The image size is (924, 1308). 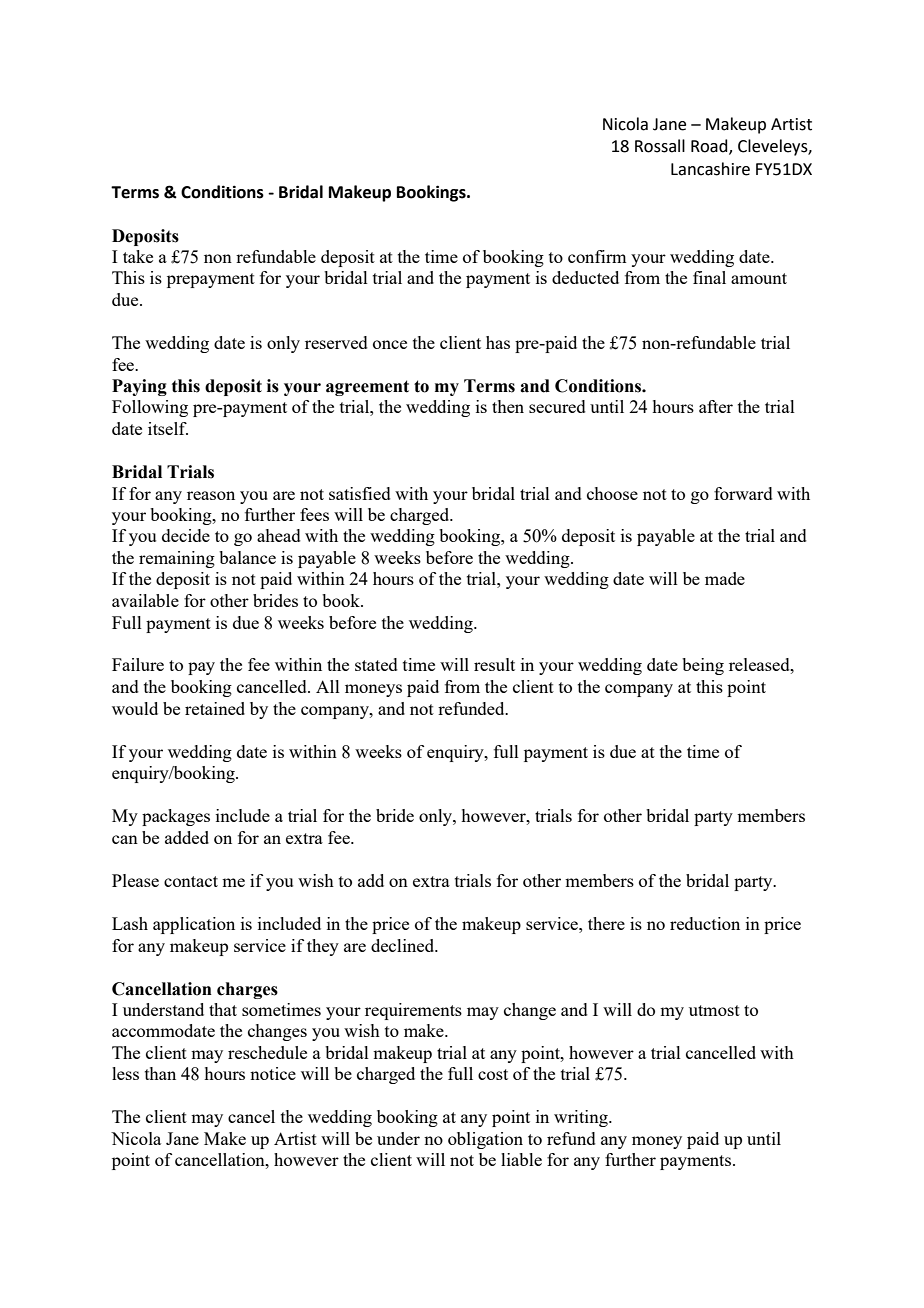 What do you see at coordinates (710, 169) in the screenshot?
I see `Lancashire` at bounding box center [710, 169].
